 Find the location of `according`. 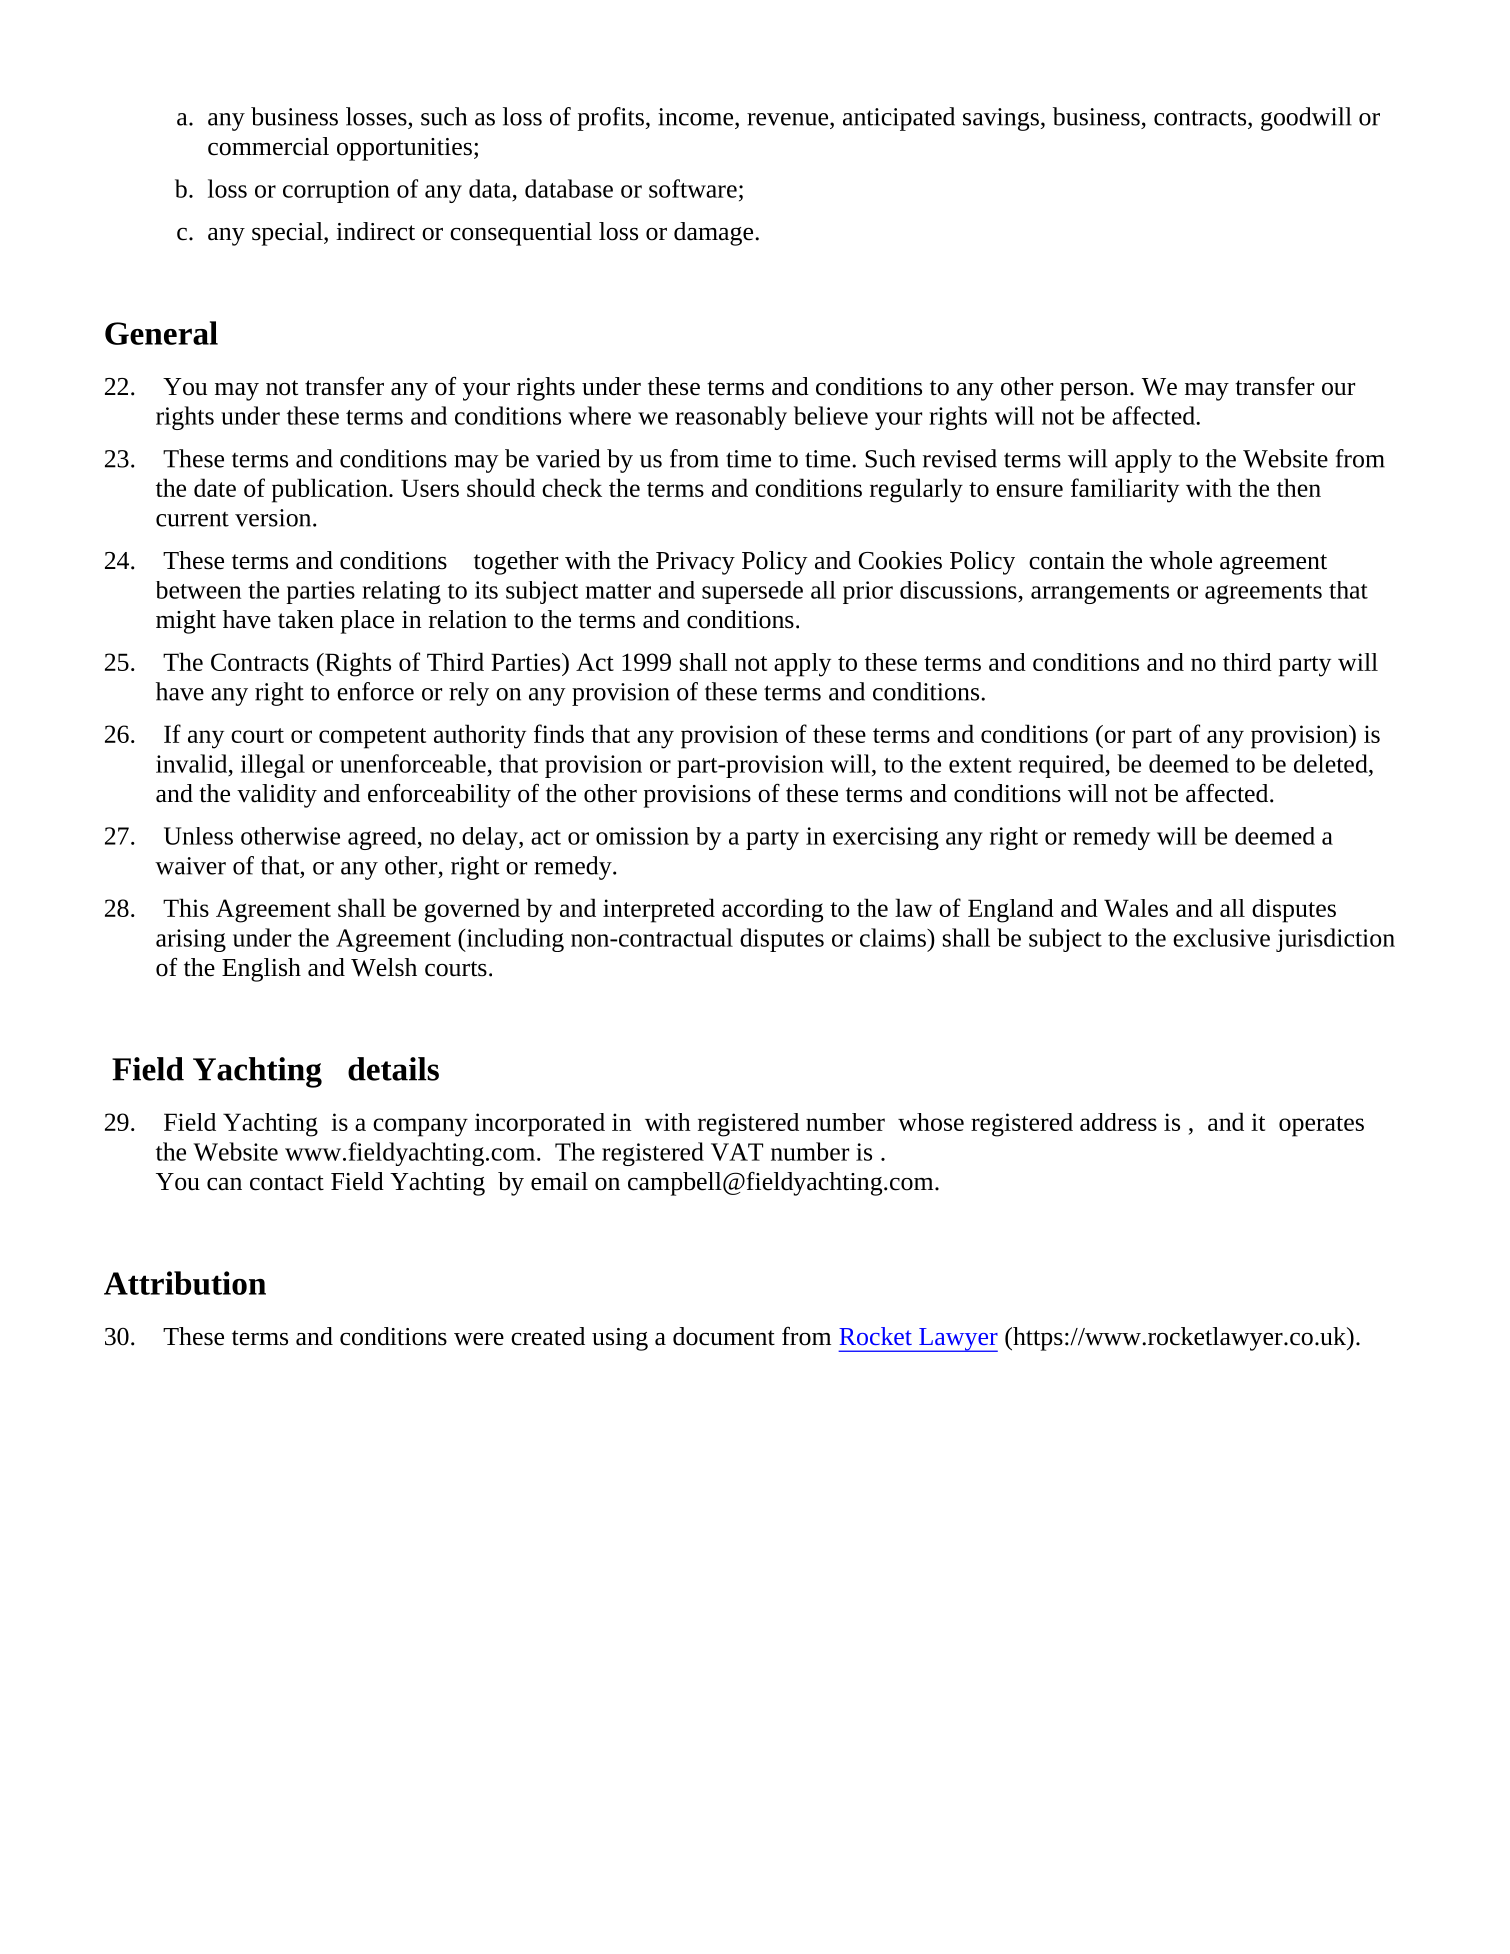

according is located at coordinates (772, 910).
